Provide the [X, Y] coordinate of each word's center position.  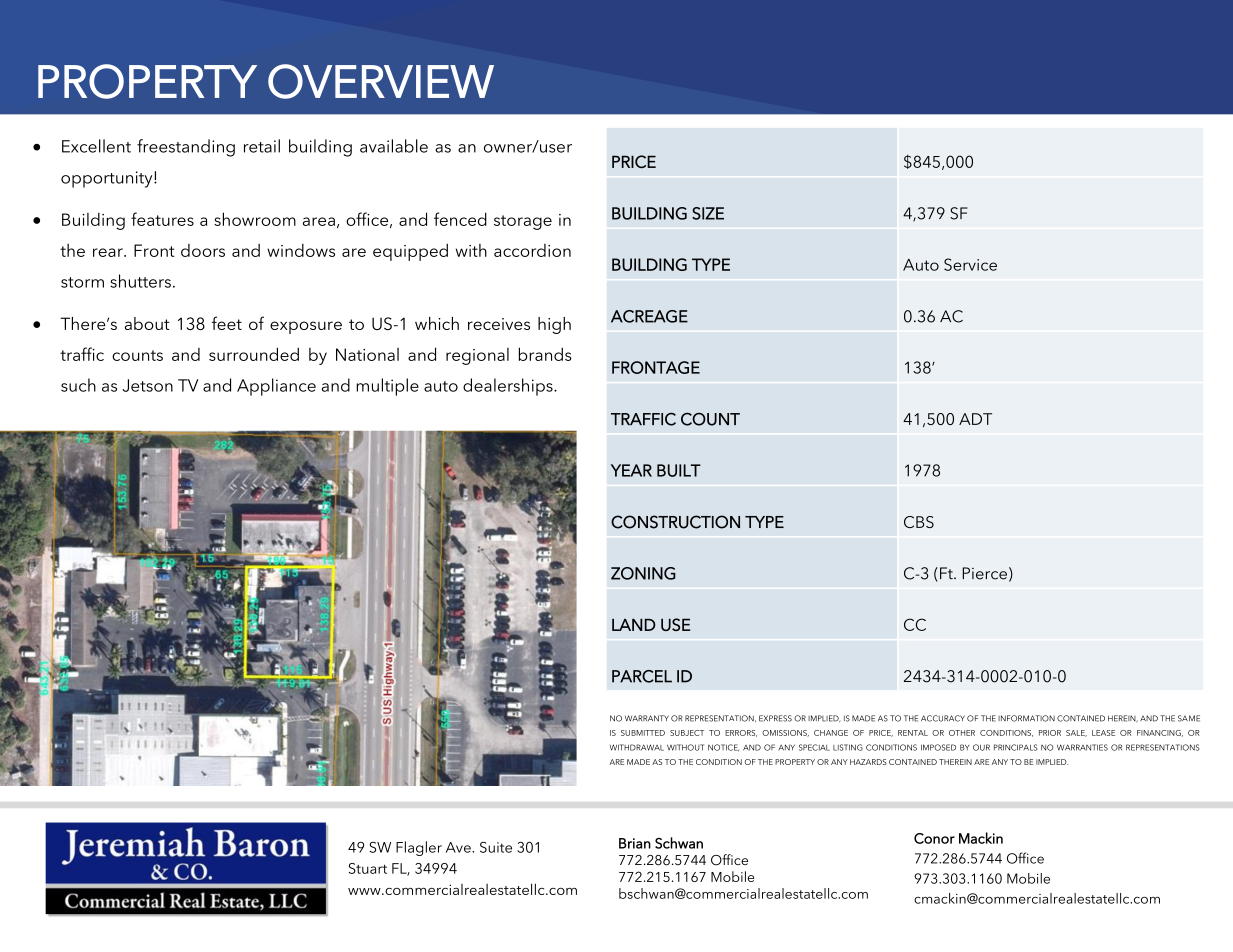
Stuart [368, 868]
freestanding [186, 148]
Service [970, 264]
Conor [934, 838]
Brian [635, 843]
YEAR [631, 470]
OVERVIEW [381, 81]
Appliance [276, 387]
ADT [975, 419]
